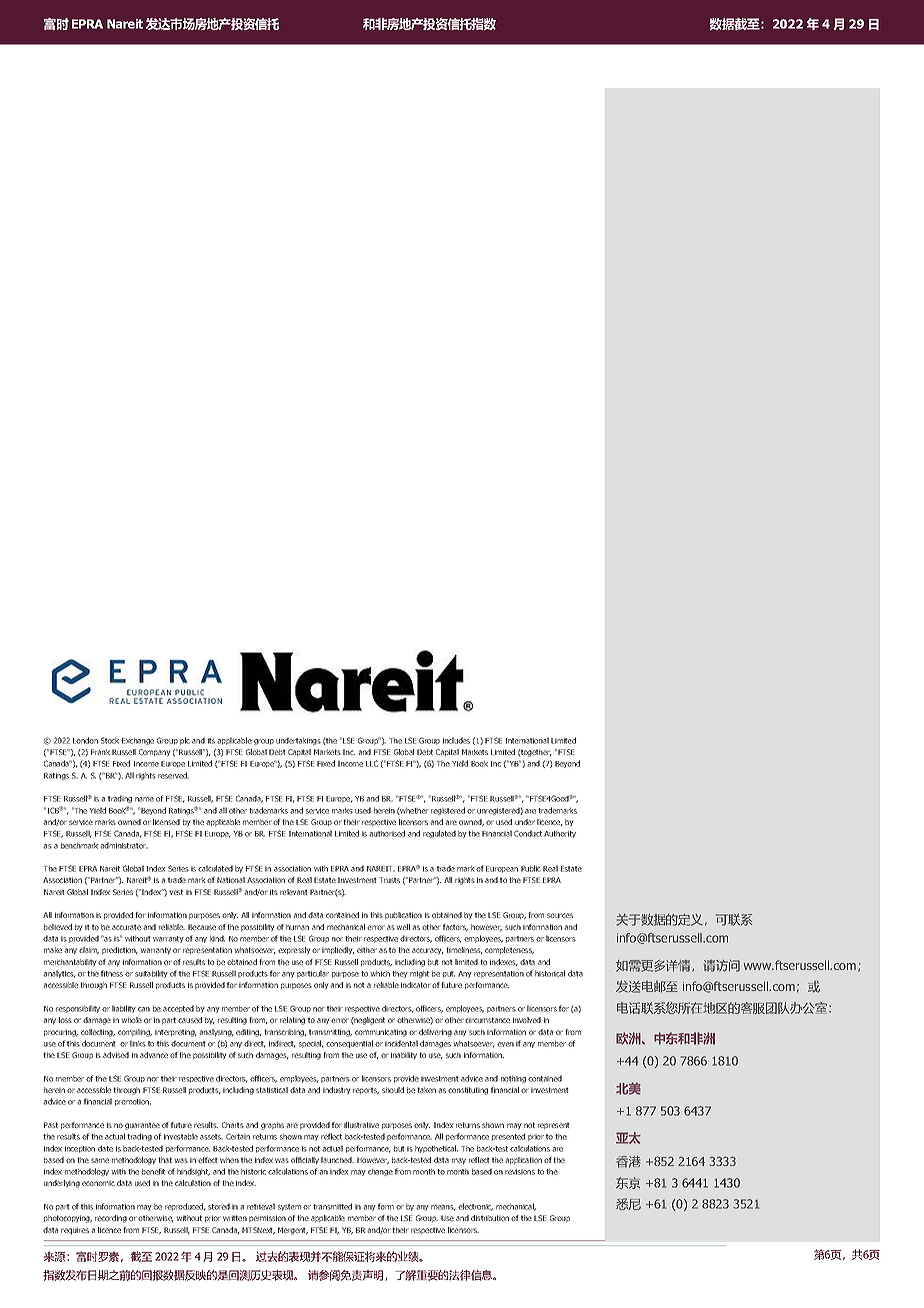  I want to click on fitness, so click(112, 973).
